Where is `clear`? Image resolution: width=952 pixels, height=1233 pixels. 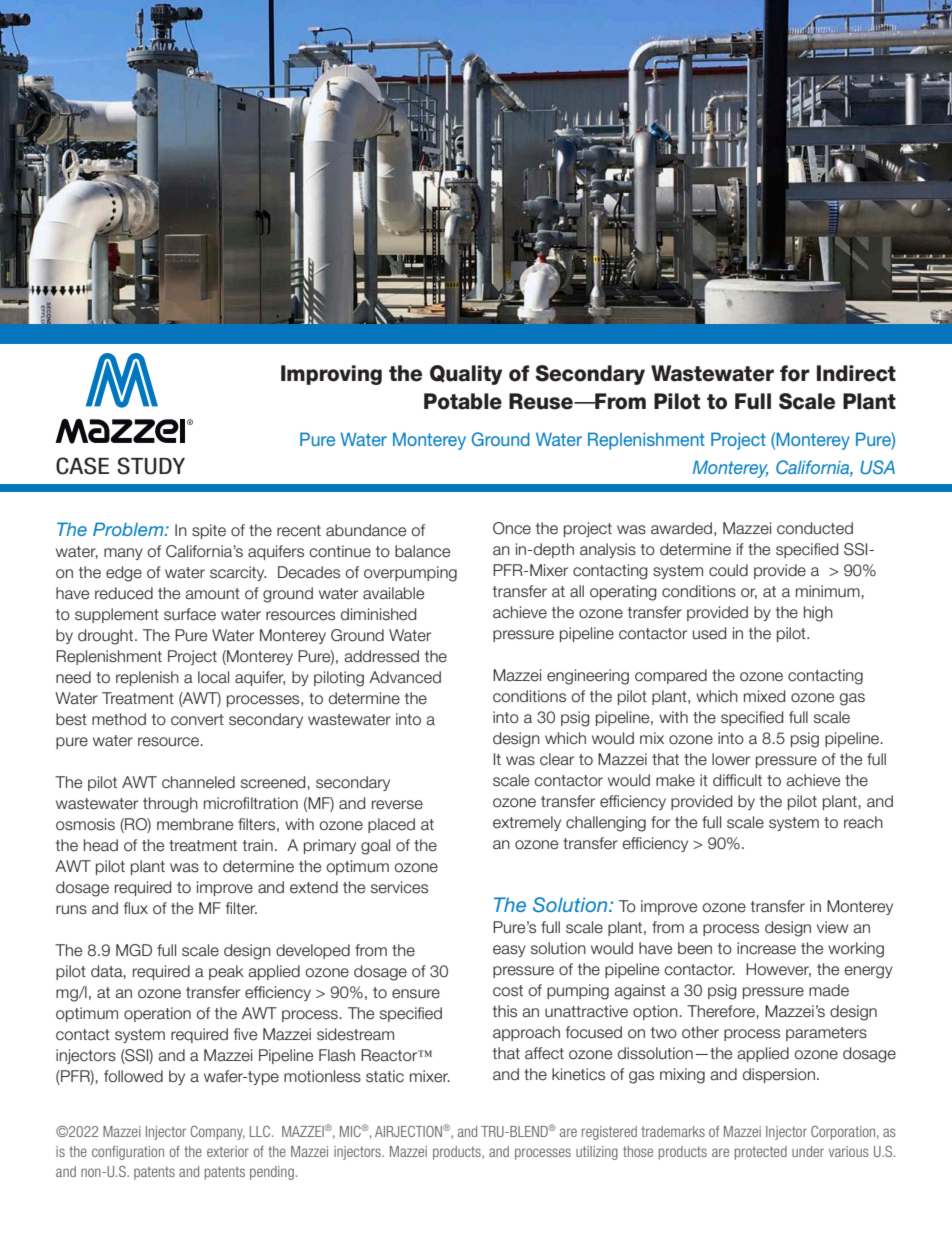 clear is located at coordinates (557, 759).
